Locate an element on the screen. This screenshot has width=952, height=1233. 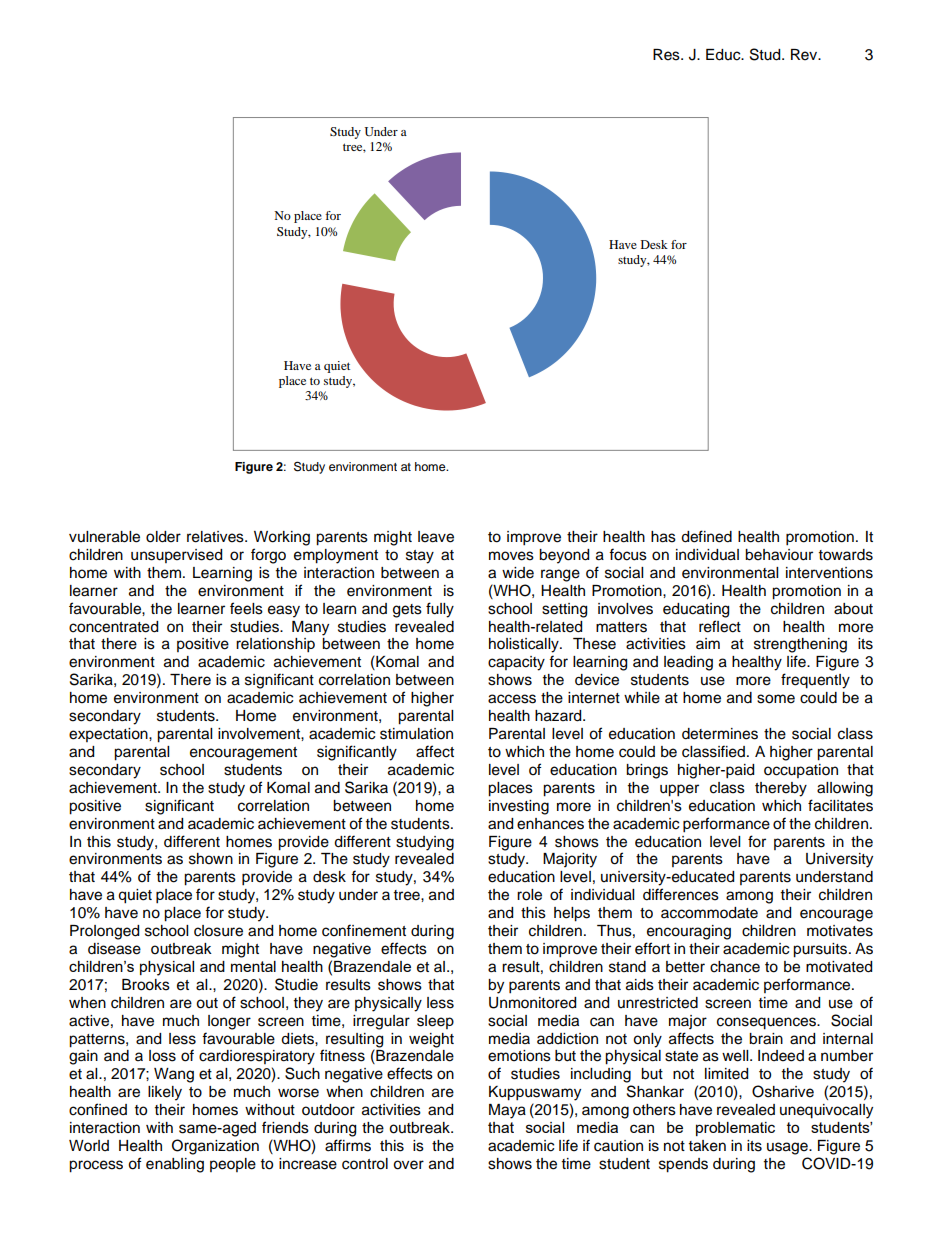
Organization is located at coordinates (215, 1147).
